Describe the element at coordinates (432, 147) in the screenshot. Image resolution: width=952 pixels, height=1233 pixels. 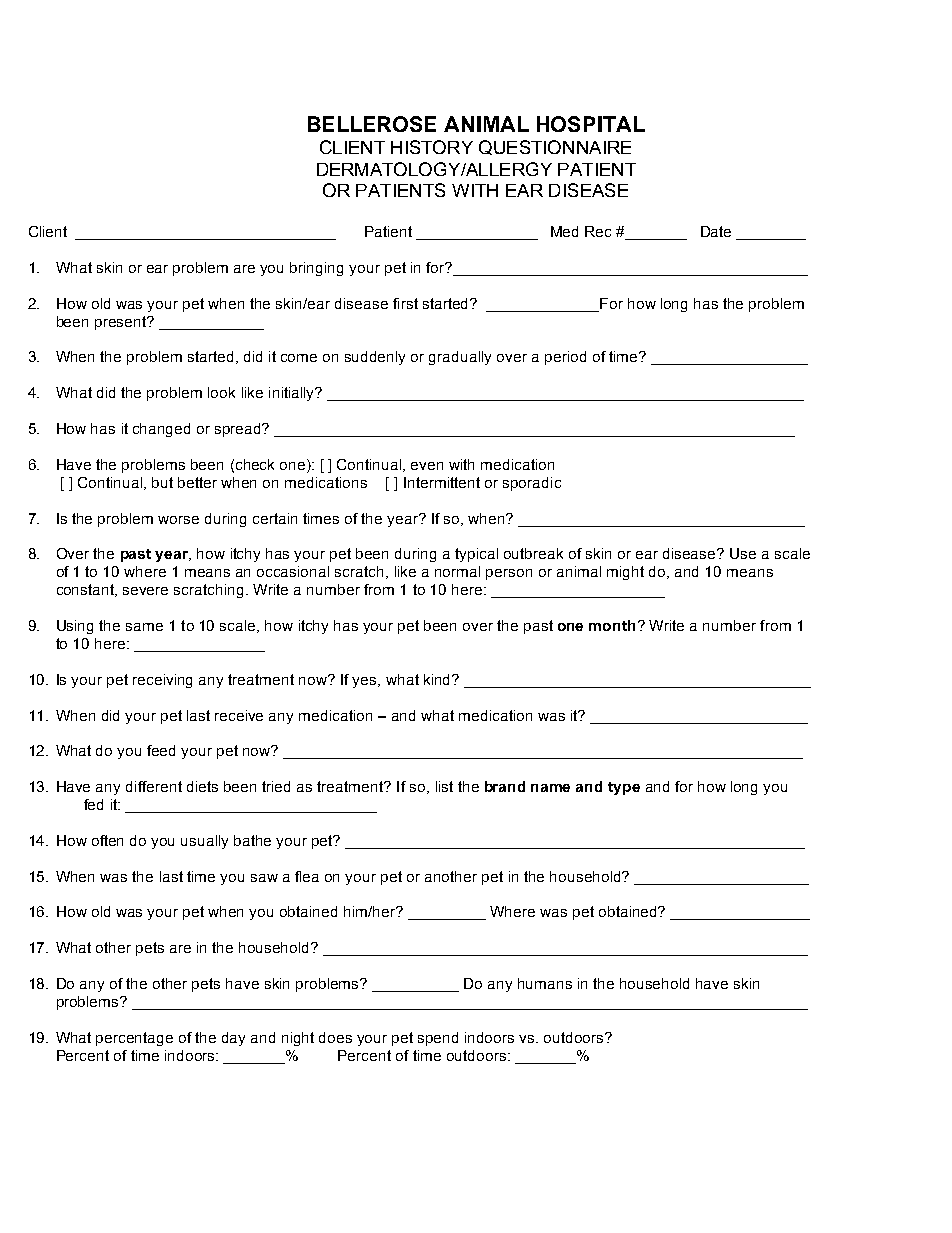
I see `HISTORY` at that location.
